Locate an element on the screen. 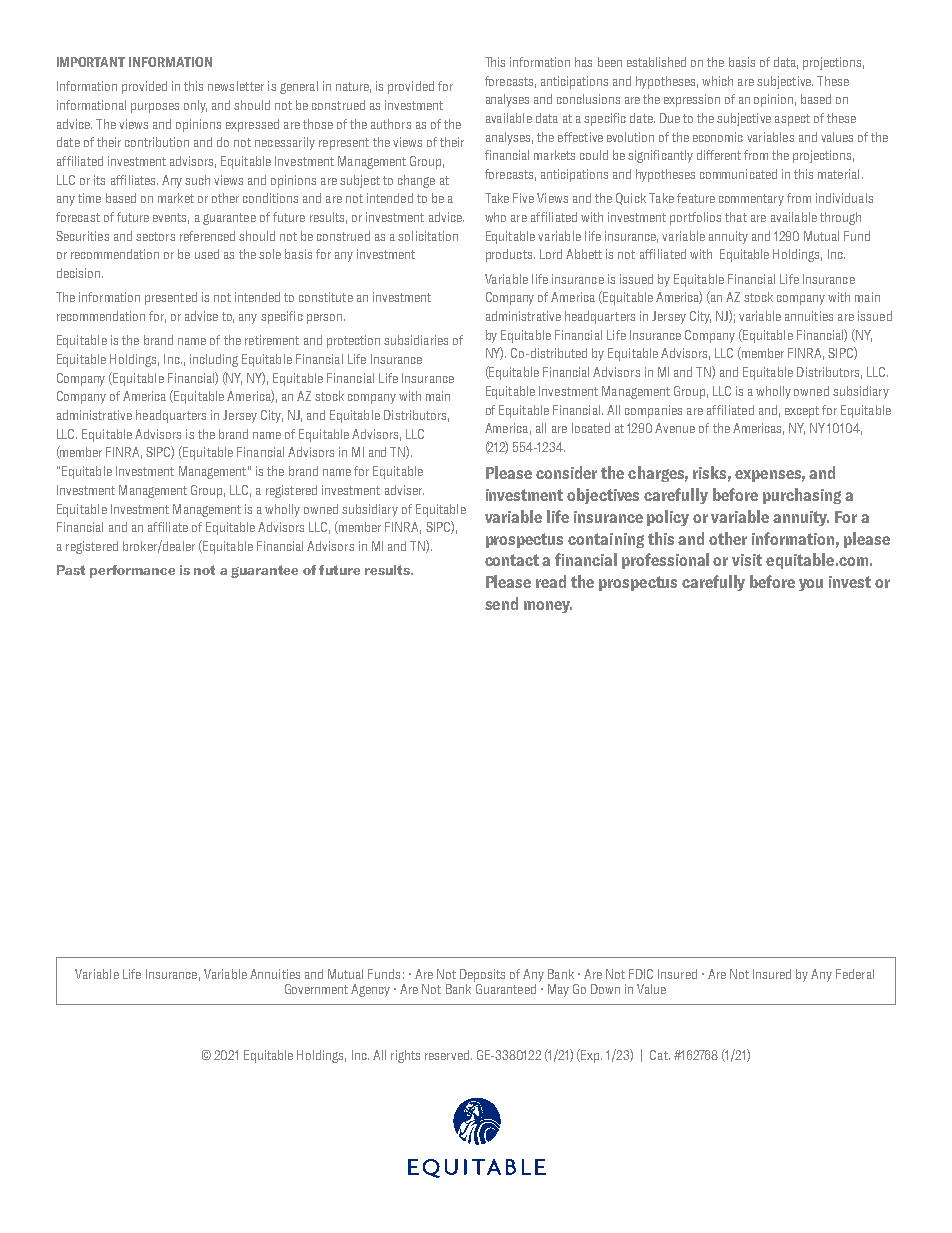 The image size is (952, 1233). subsidiaries is located at coordinates (416, 340).
